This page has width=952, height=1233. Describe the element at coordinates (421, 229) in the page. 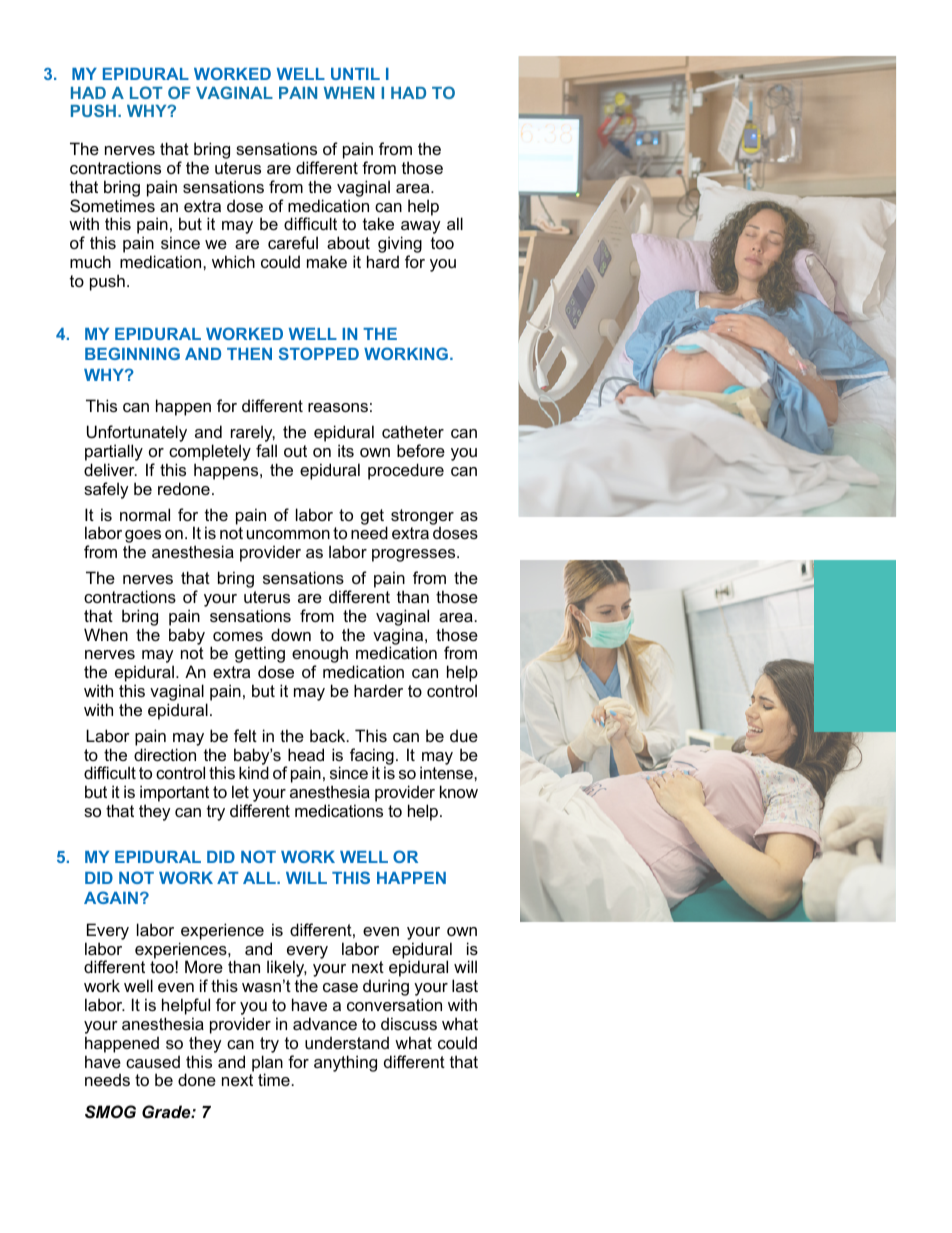

I see `away` at that location.
